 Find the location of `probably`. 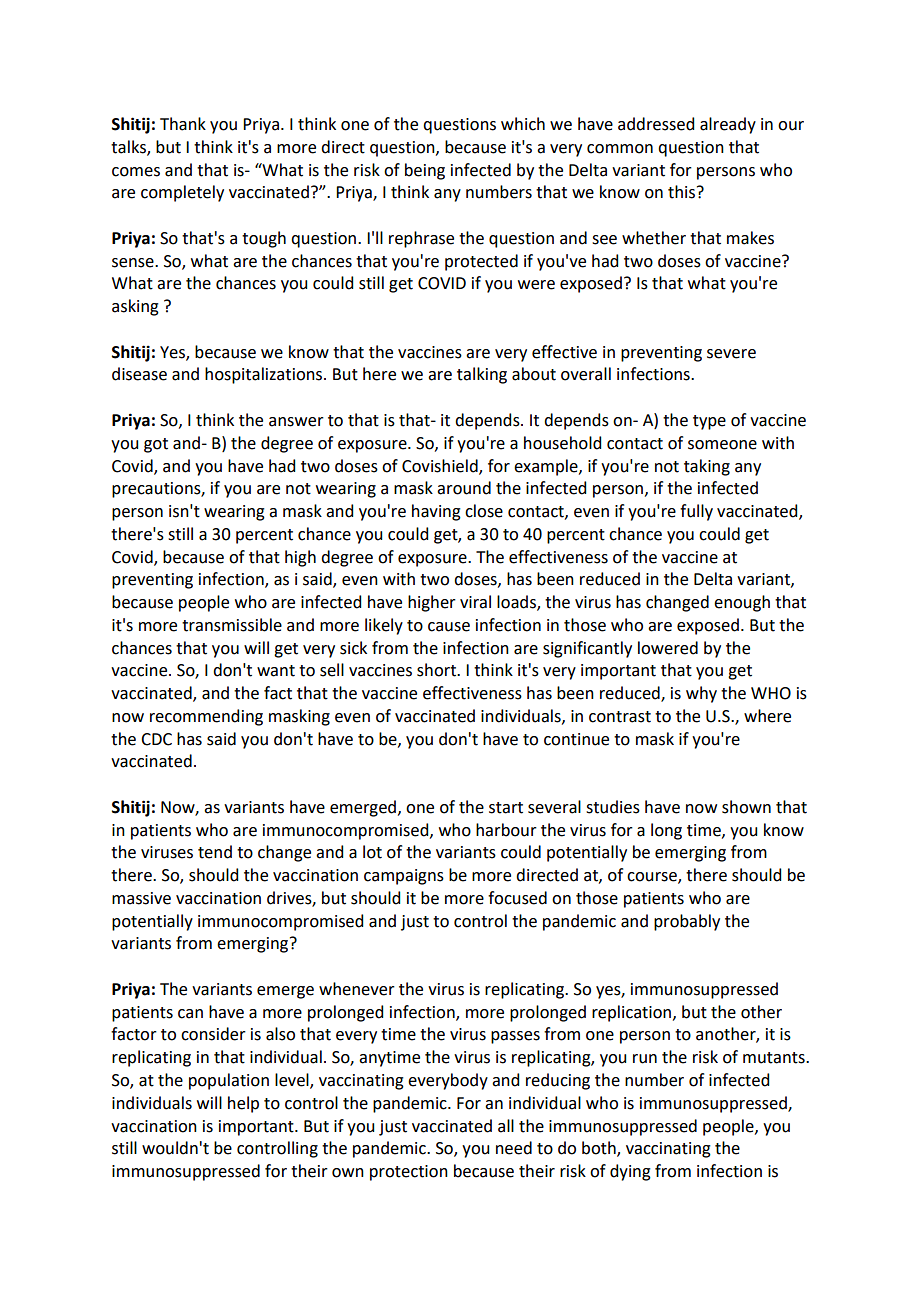

probably is located at coordinates (687, 922).
